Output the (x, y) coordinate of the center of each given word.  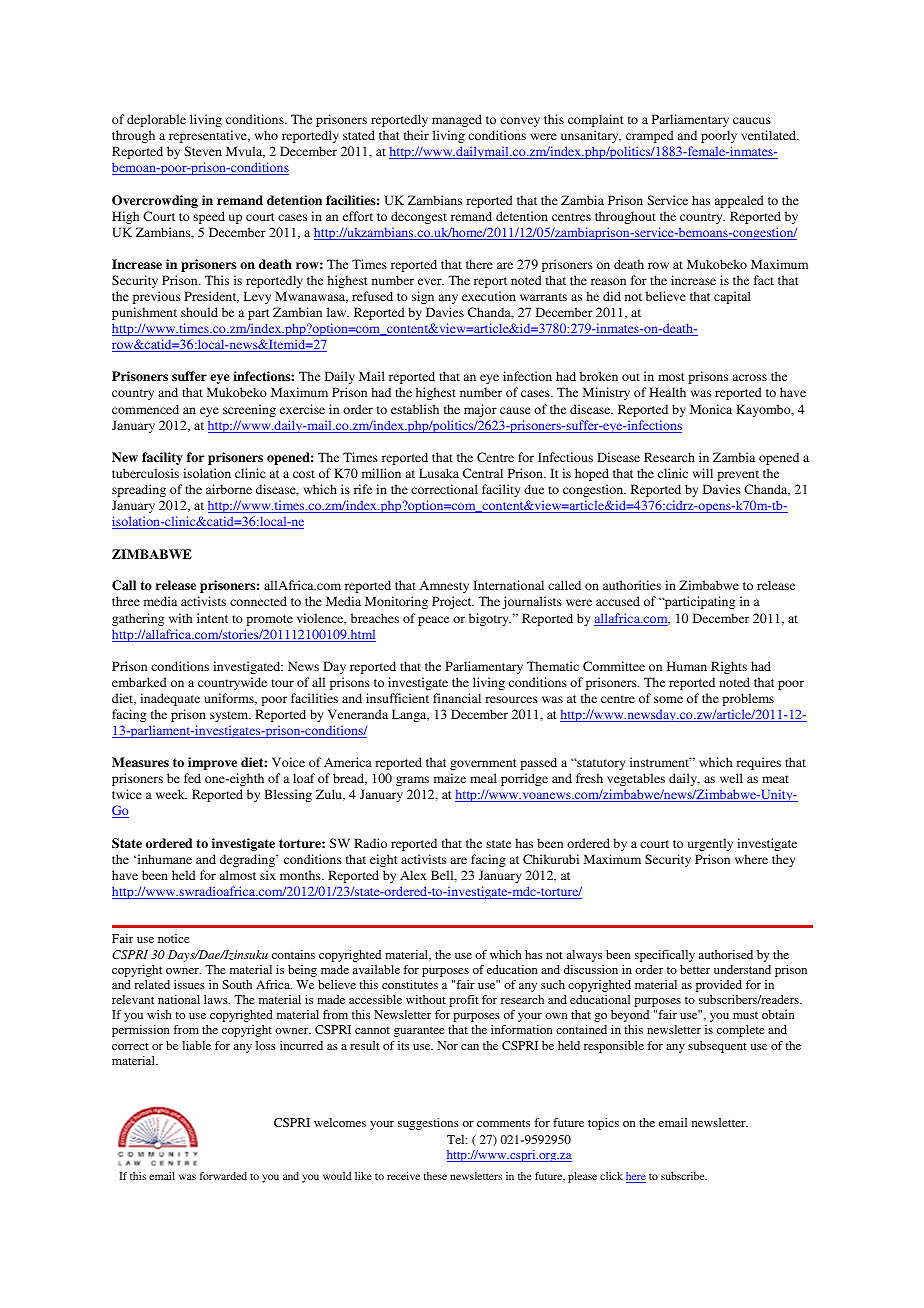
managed (457, 120)
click (611, 1176)
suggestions (428, 1124)
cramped (650, 136)
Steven (203, 151)
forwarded (223, 1176)
